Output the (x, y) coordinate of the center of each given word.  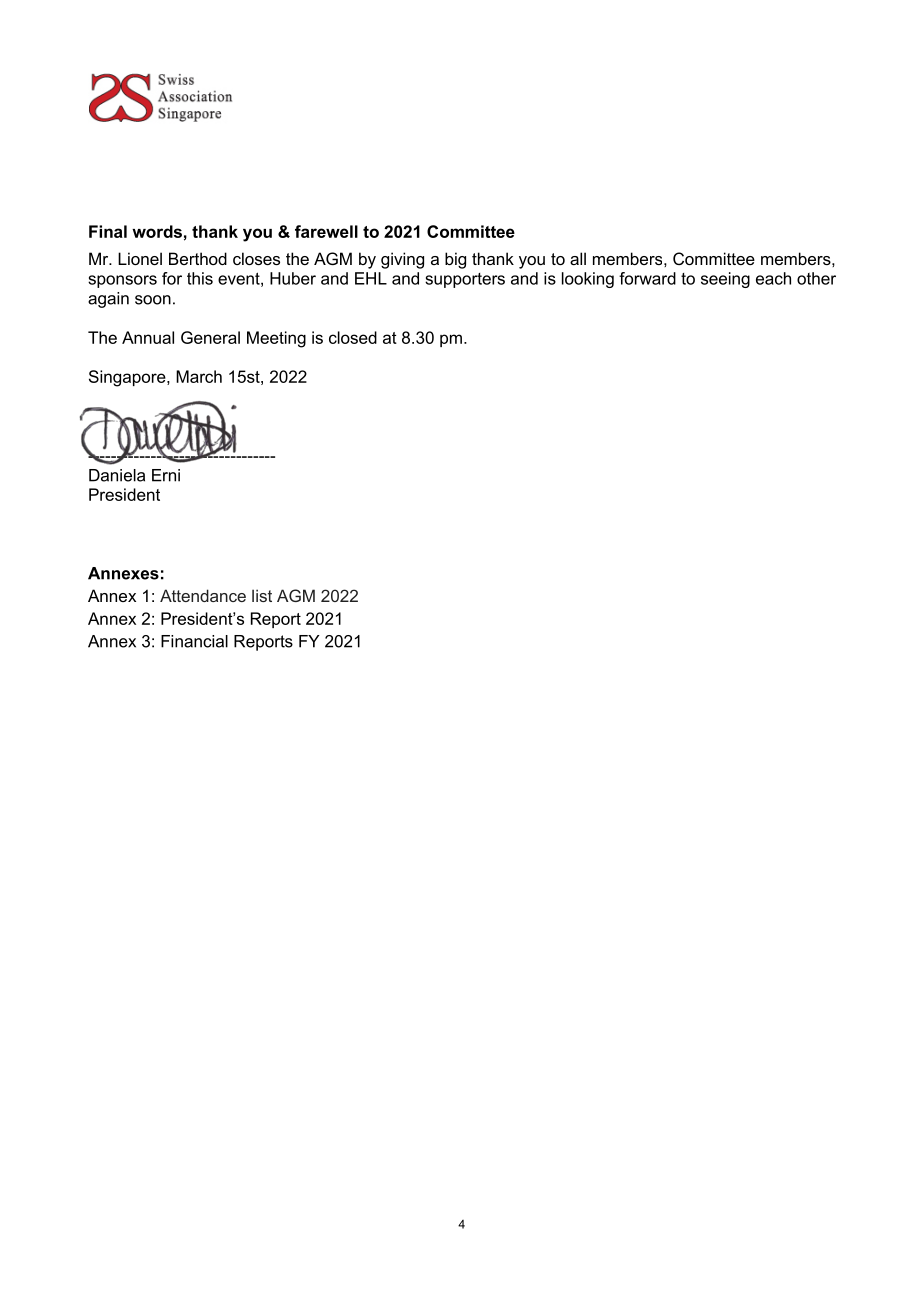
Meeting (276, 339)
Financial (194, 641)
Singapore (128, 378)
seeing (725, 280)
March (199, 376)
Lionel (140, 258)
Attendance (203, 595)
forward (647, 278)
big (455, 260)
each (773, 278)
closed (353, 337)
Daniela (117, 475)
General (210, 337)
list (262, 595)
